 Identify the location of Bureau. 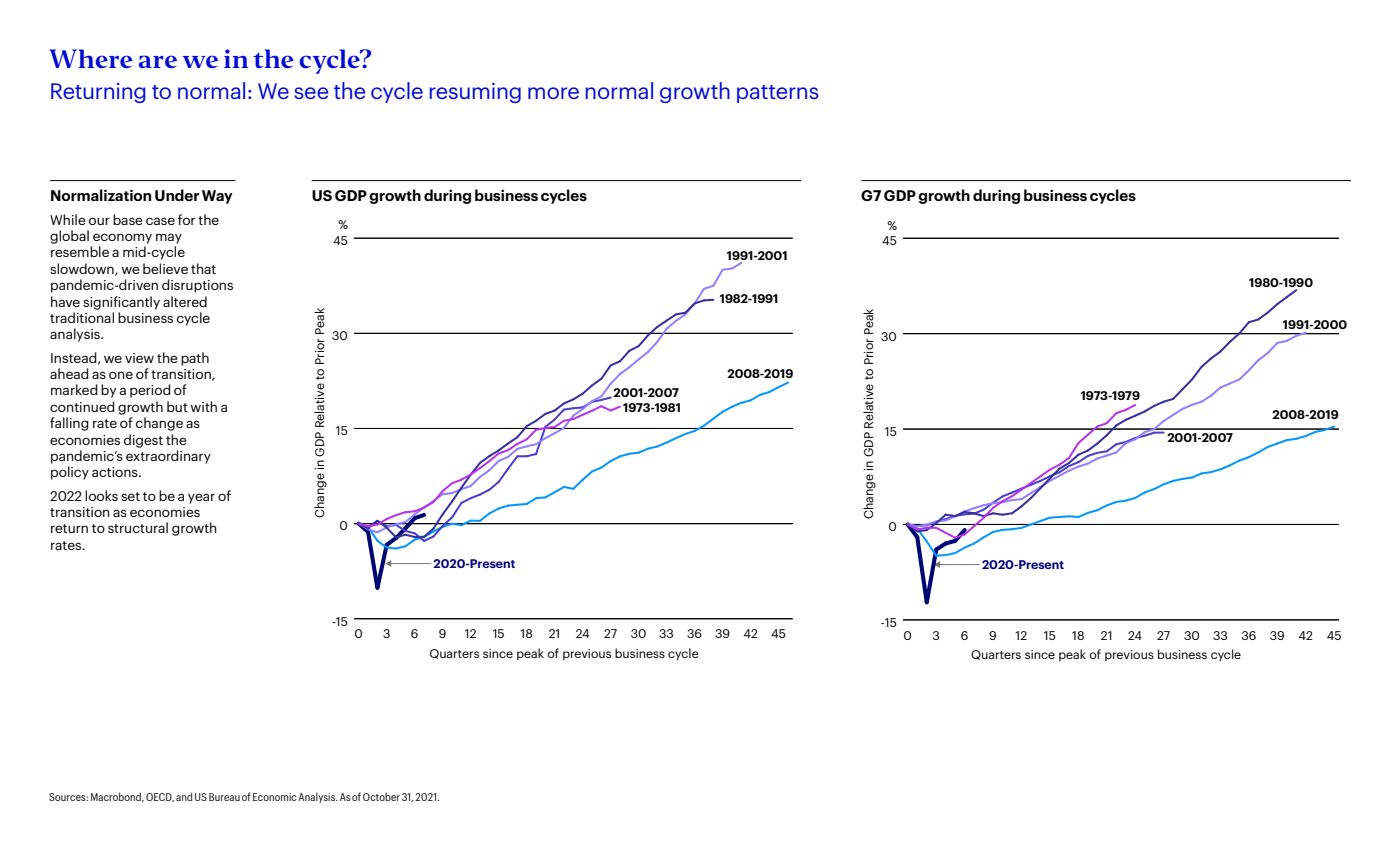
(224, 797).
